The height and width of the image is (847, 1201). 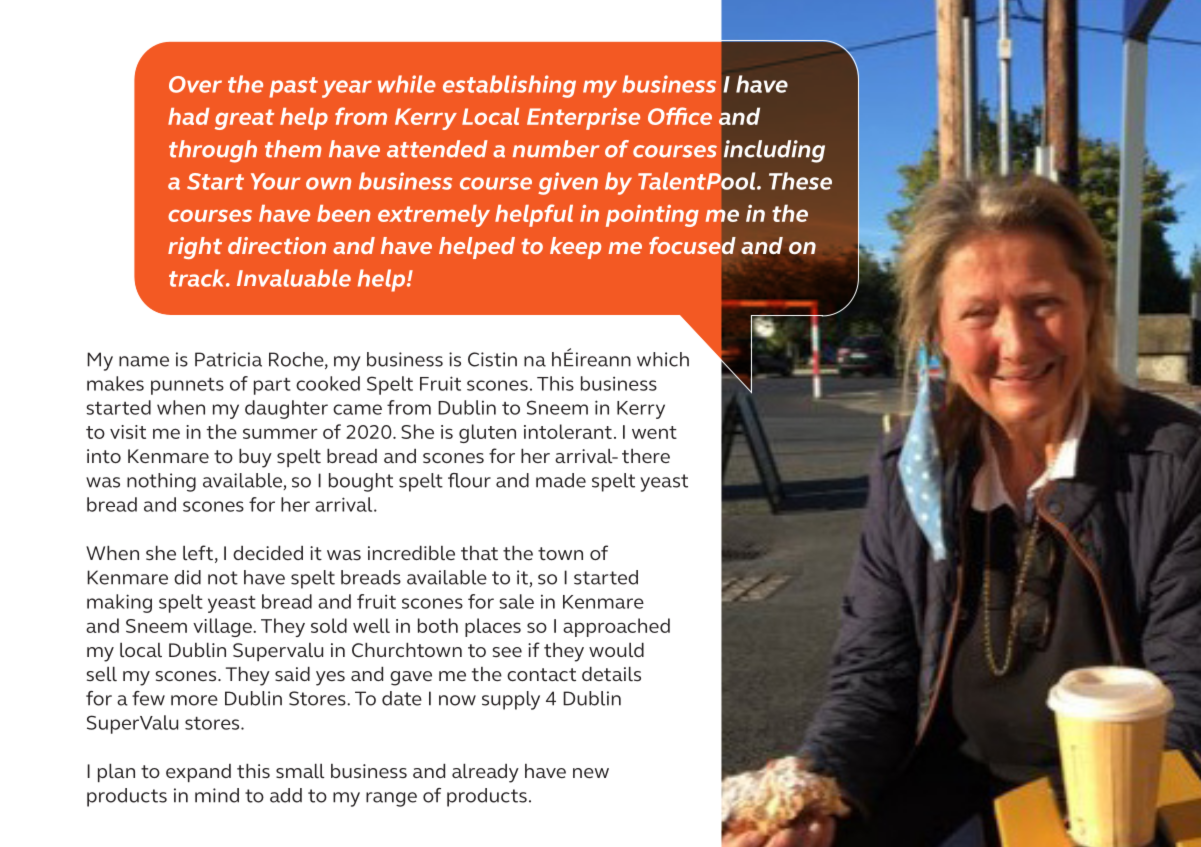 What do you see at coordinates (591, 773) in the image?
I see `new` at bounding box center [591, 773].
